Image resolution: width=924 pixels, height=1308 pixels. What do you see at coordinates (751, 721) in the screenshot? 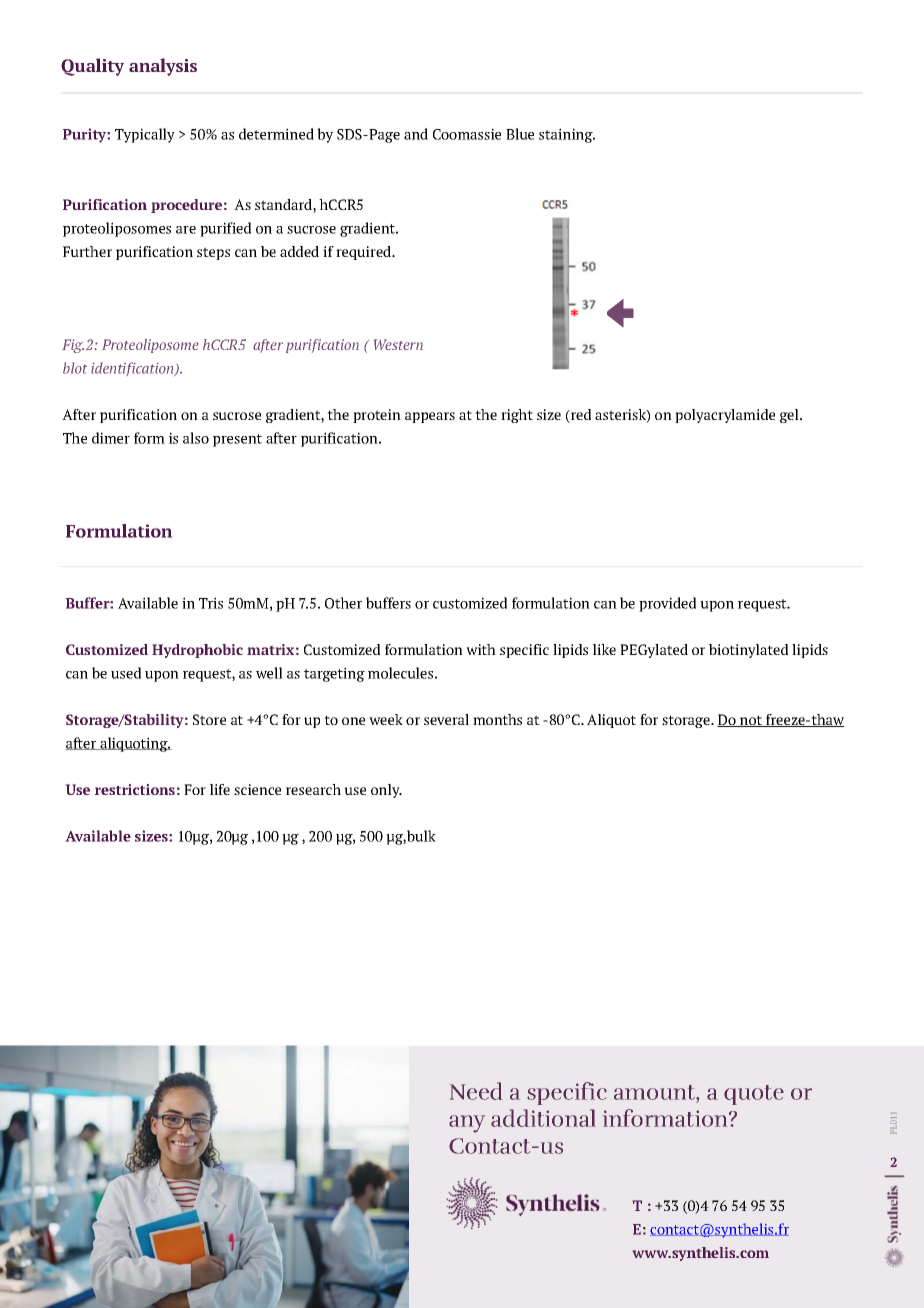
I see `not` at bounding box center [751, 721].
